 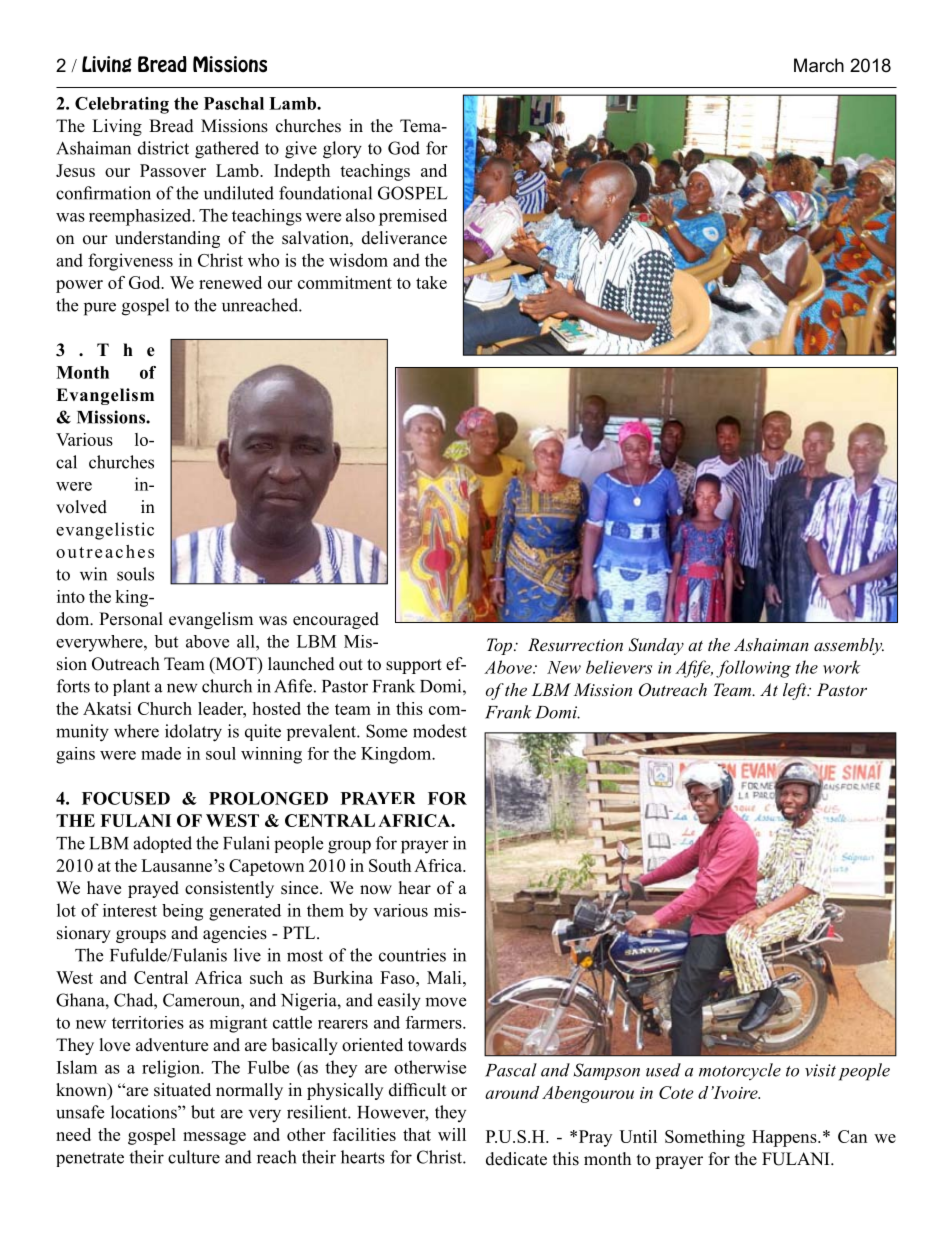 What do you see at coordinates (162, 844) in the screenshot?
I see `adopted` at bounding box center [162, 844].
